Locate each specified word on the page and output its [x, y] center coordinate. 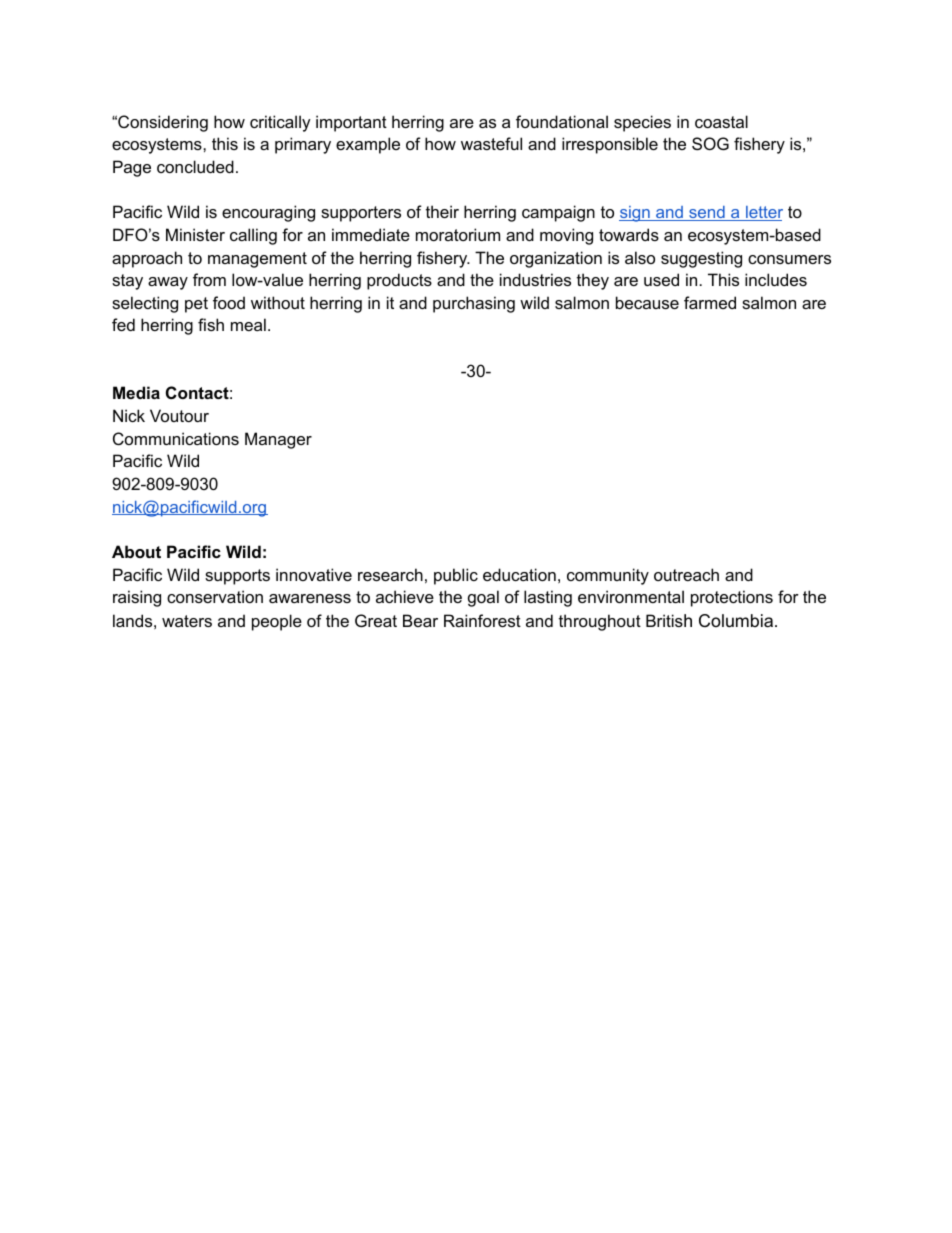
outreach [686, 574]
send [707, 213]
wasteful [491, 143]
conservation [215, 596]
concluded [195, 166]
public [456, 576]
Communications [176, 438]
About [136, 551]
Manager [278, 440]
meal [248, 324]
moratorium [458, 234]
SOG [710, 143]
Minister [195, 234]
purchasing [474, 304]
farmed [710, 302]
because [647, 302]
